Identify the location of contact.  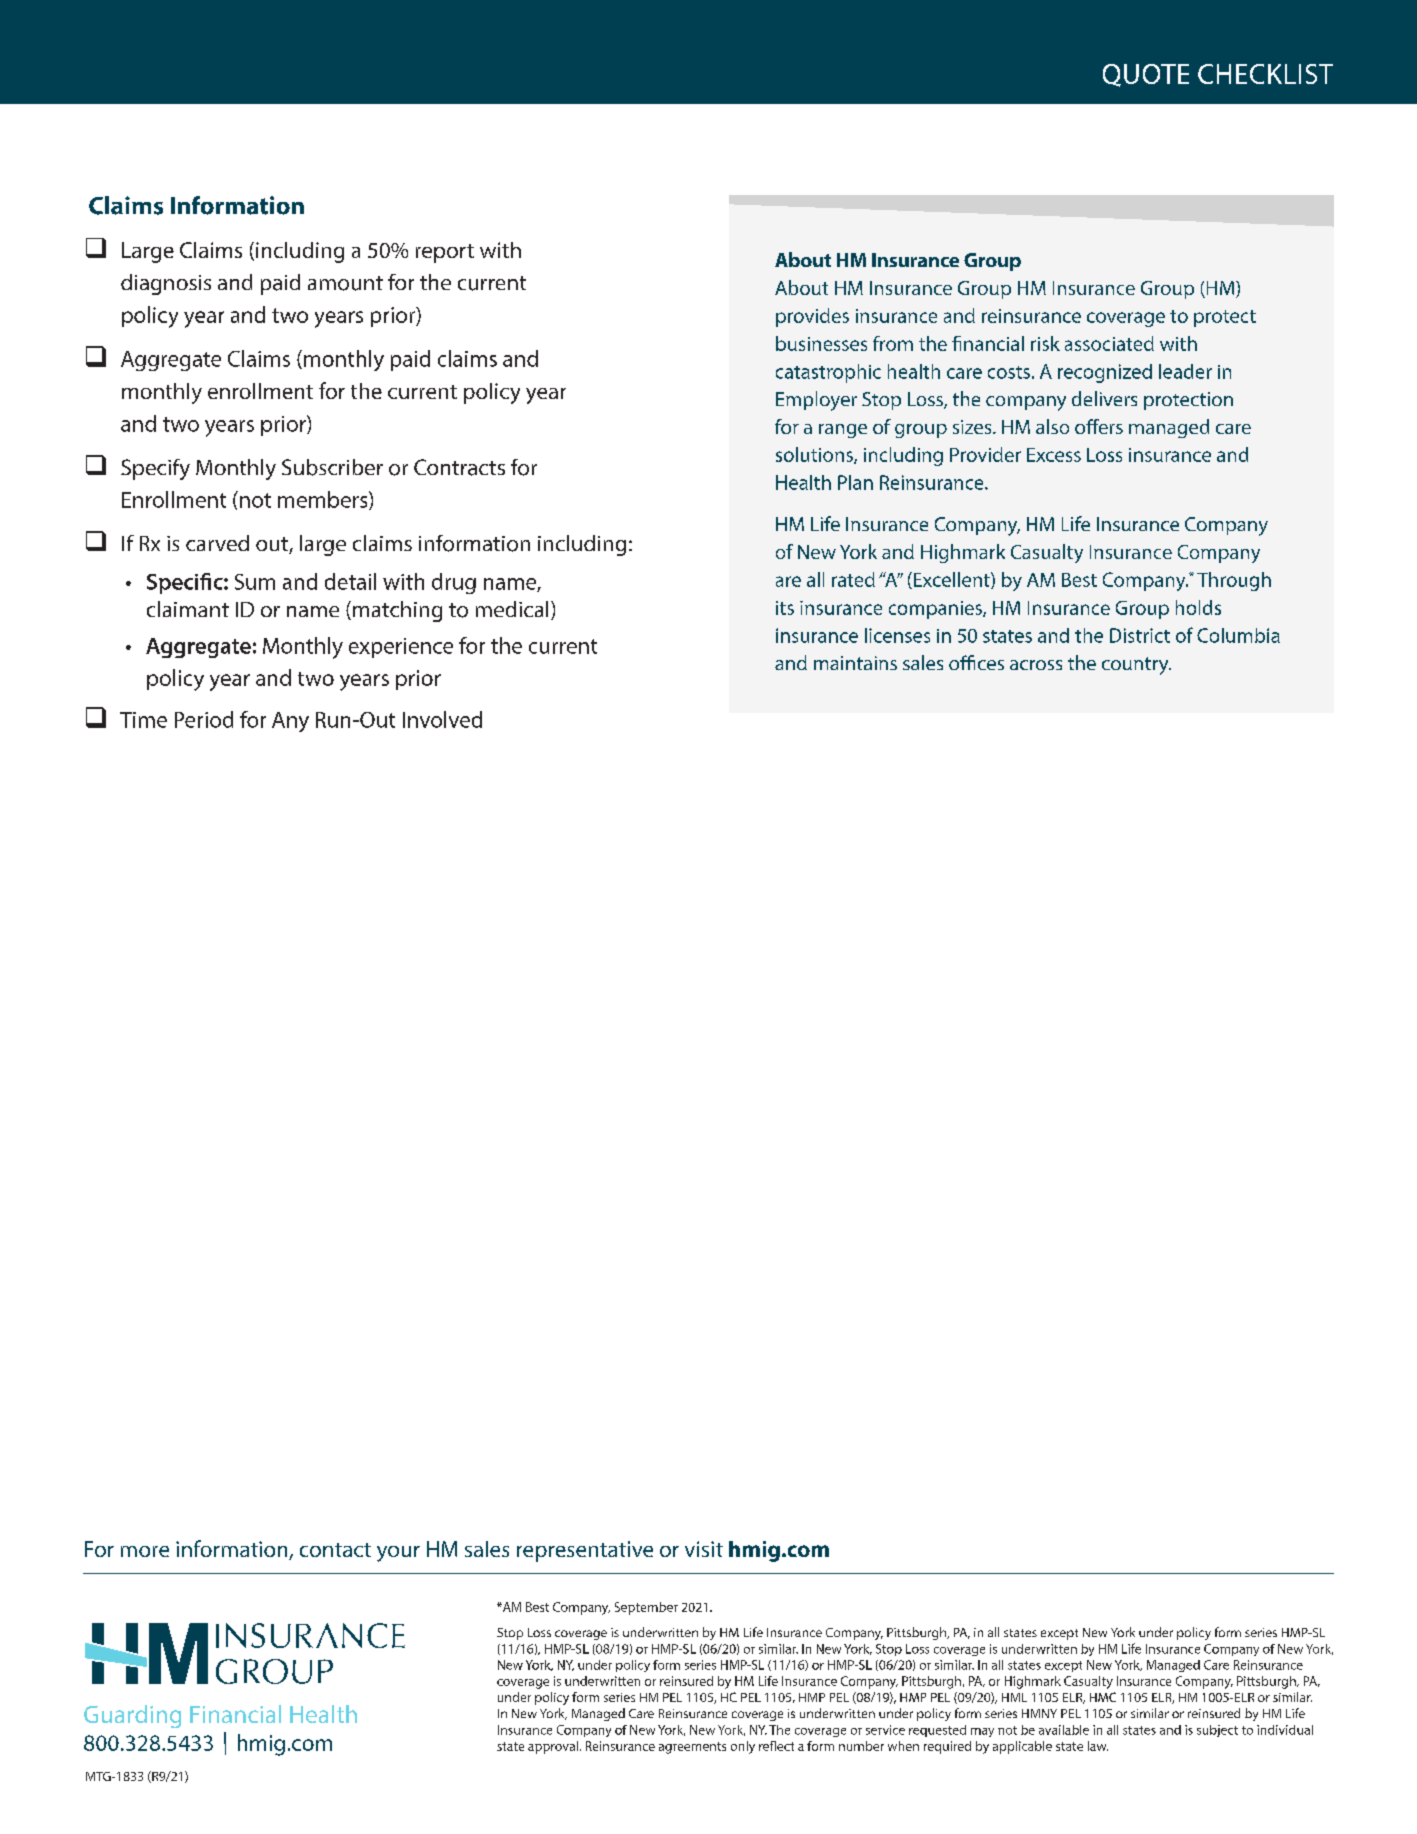
(335, 1550).
